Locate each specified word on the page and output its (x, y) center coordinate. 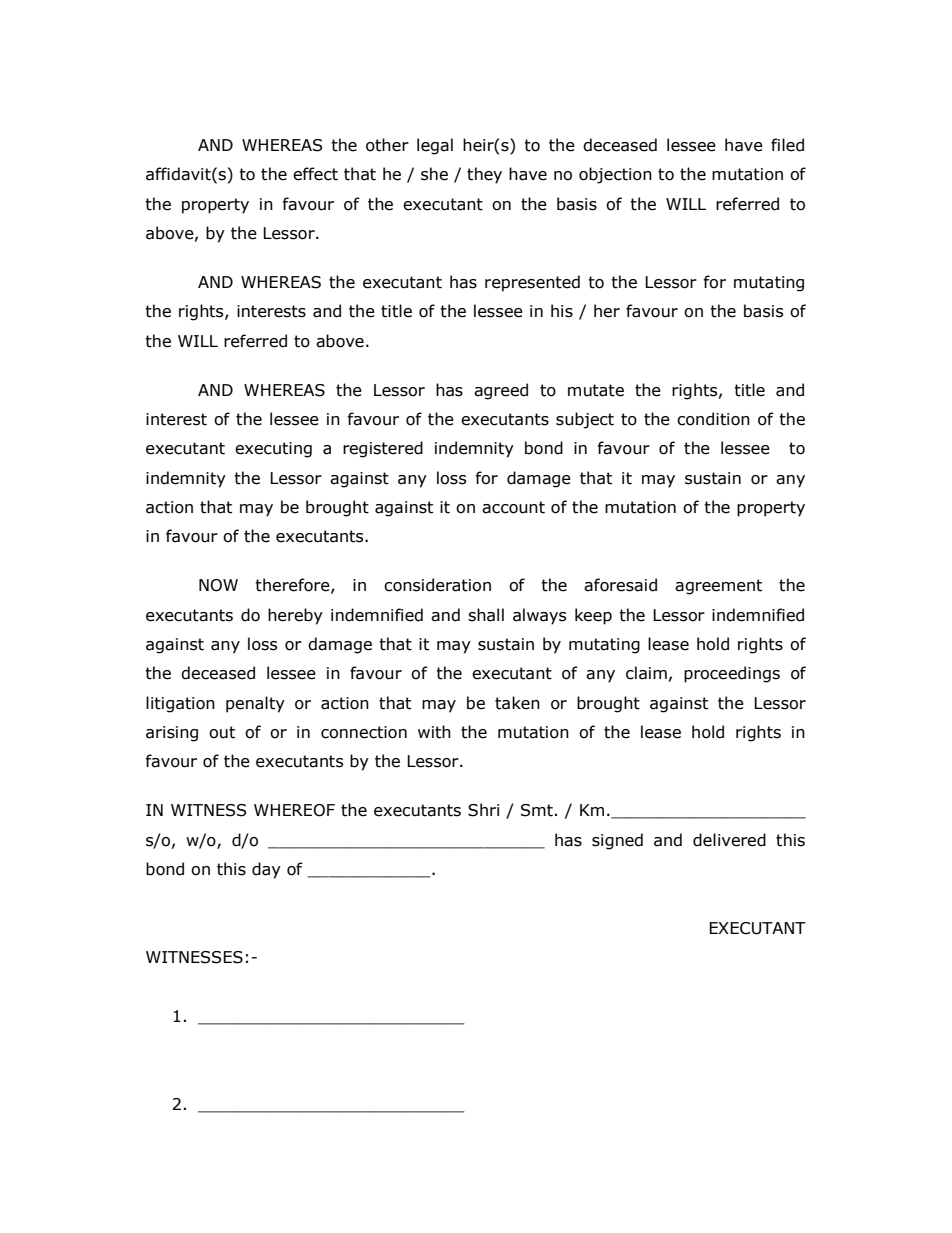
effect (315, 174)
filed (787, 145)
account (513, 507)
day (266, 870)
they (484, 175)
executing (273, 450)
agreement (718, 587)
